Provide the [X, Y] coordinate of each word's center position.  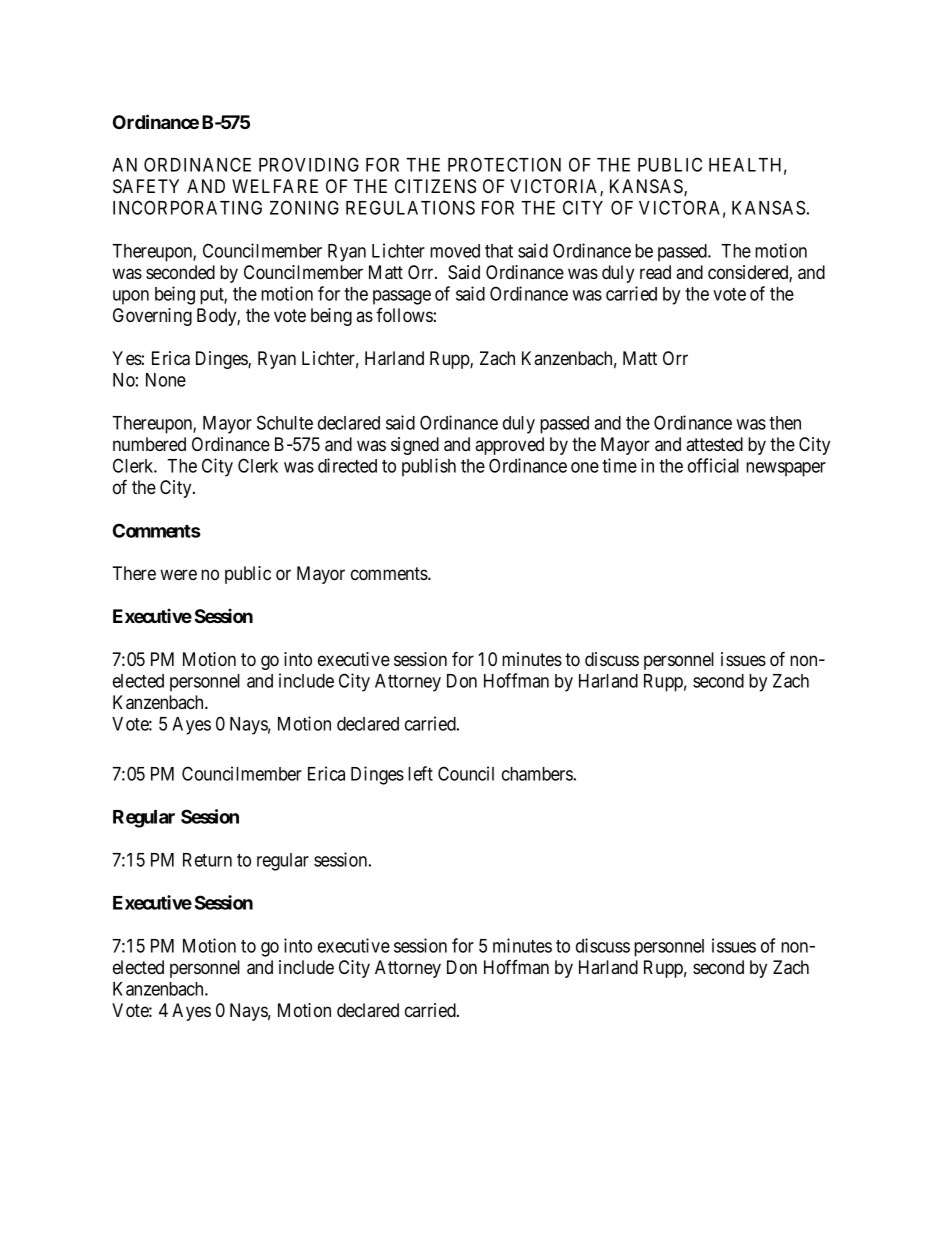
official [713, 465]
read [655, 272]
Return [207, 860]
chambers [537, 774]
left [420, 773]
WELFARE [275, 186]
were [178, 574]
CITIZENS [435, 186]
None [166, 380]
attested [714, 444]
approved [509, 446]
